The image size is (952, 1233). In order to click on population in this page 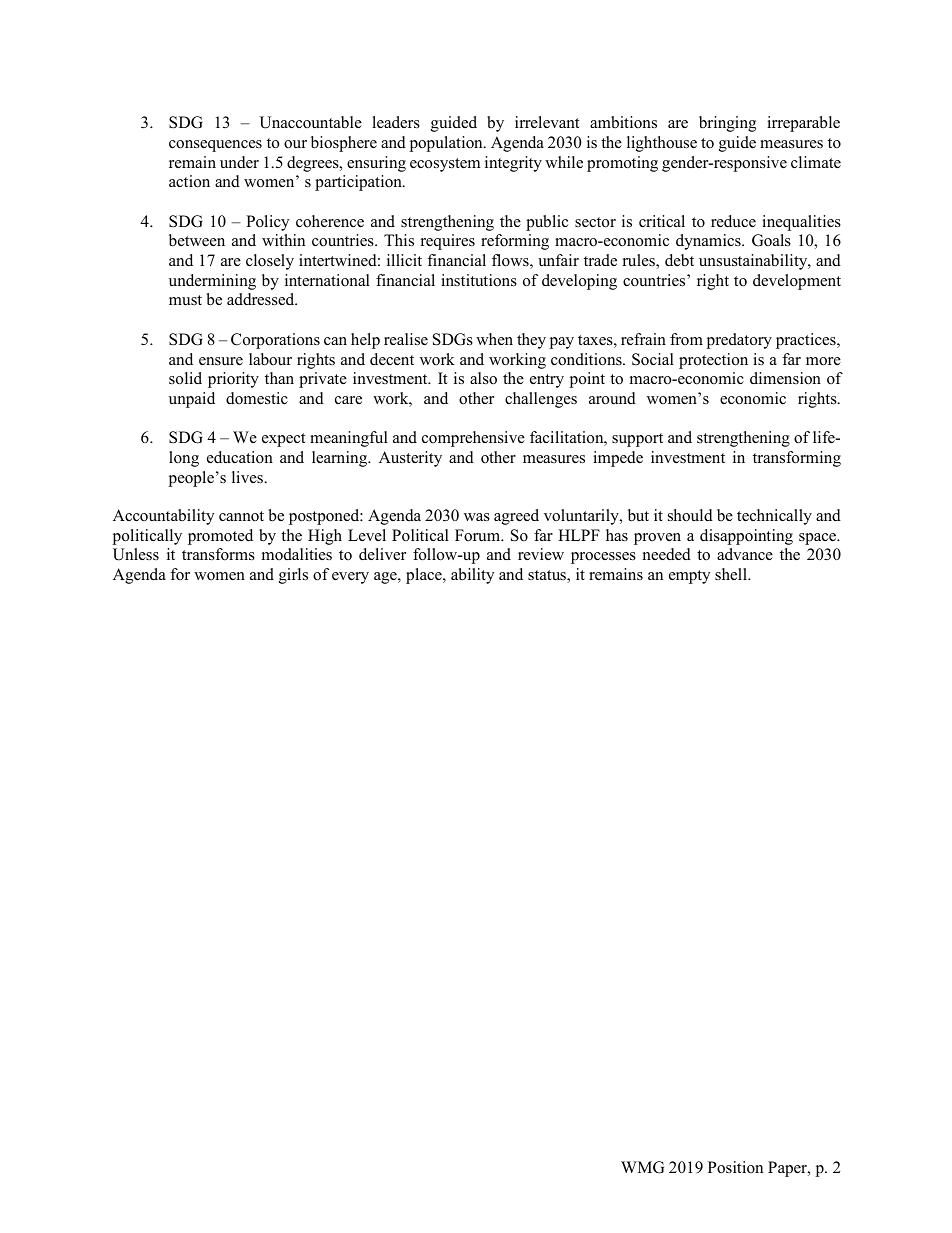, I will do `click(447, 144)`.
